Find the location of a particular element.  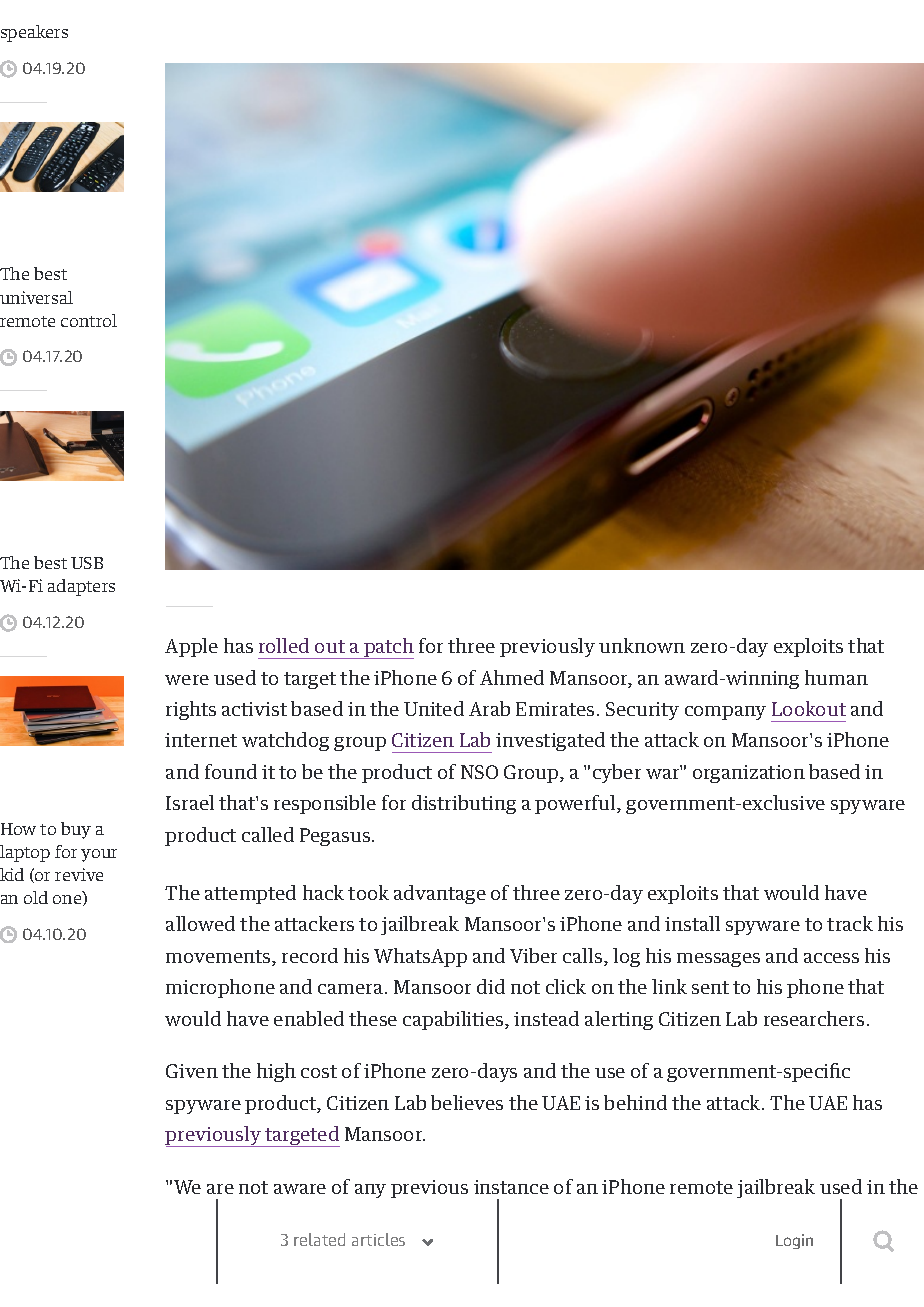

aware is located at coordinates (300, 1189).
